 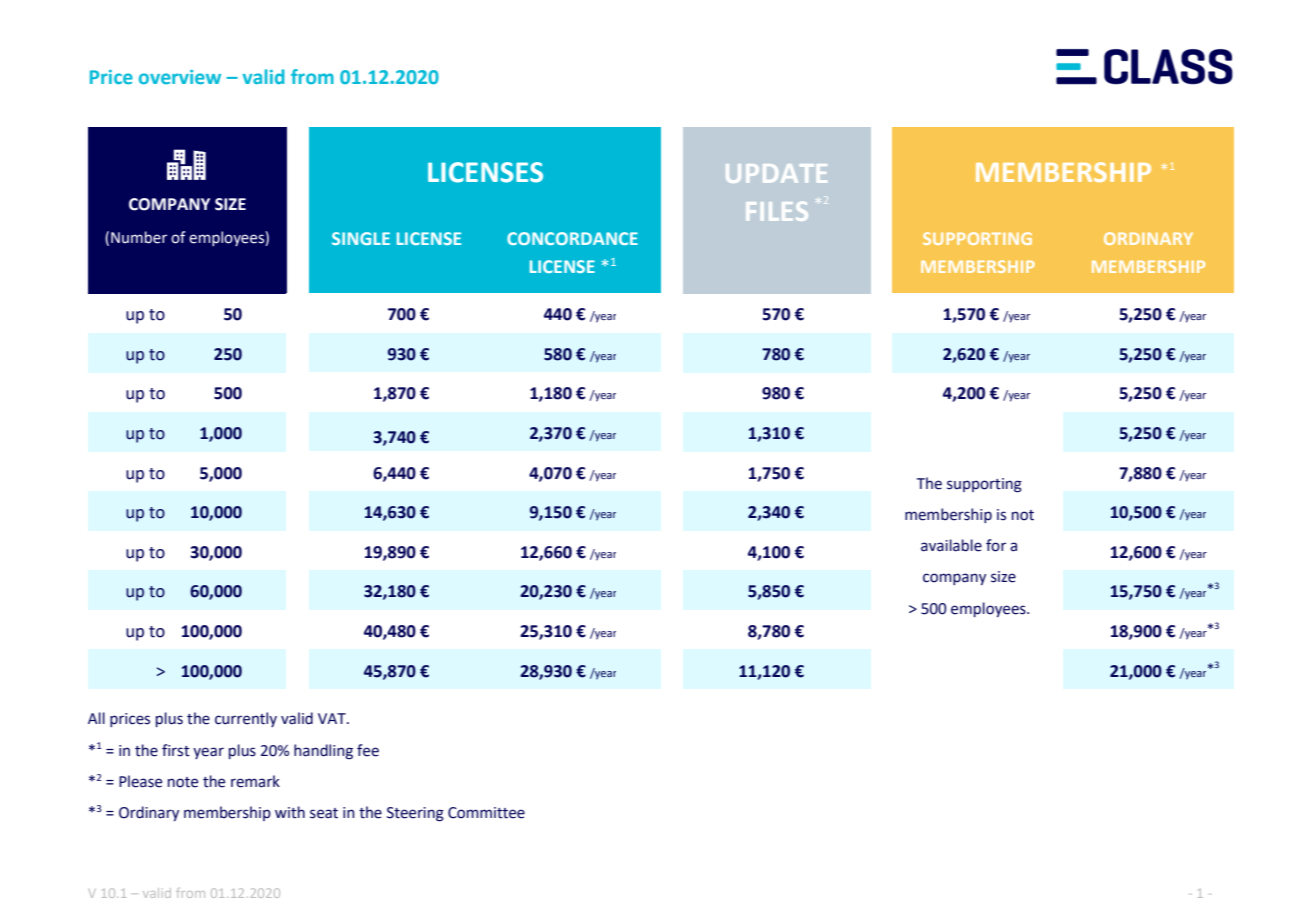 I want to click on Number, so click(x=139, y=237).
